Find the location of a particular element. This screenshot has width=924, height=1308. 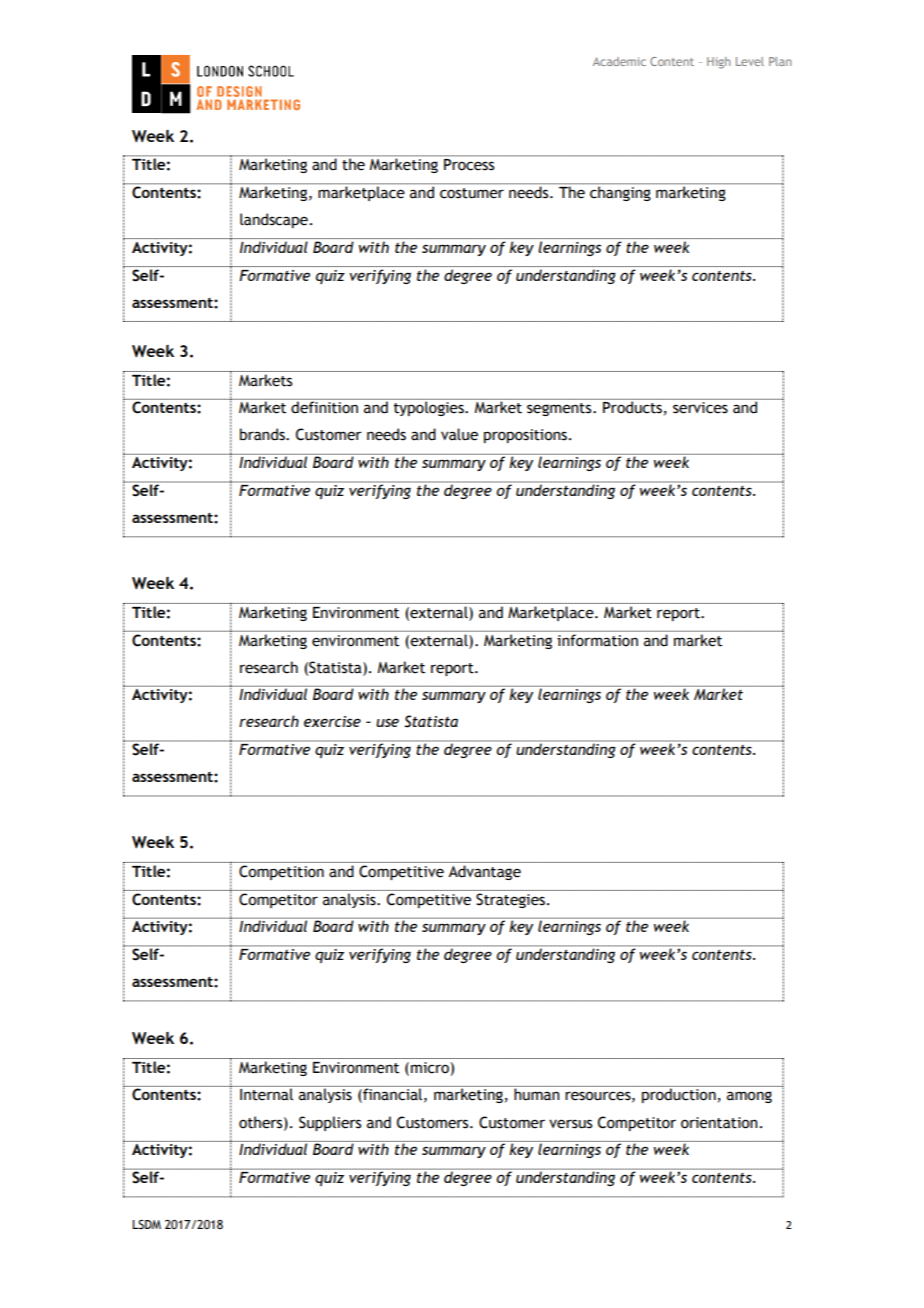

landscape is located at coordinates (274, 220).
